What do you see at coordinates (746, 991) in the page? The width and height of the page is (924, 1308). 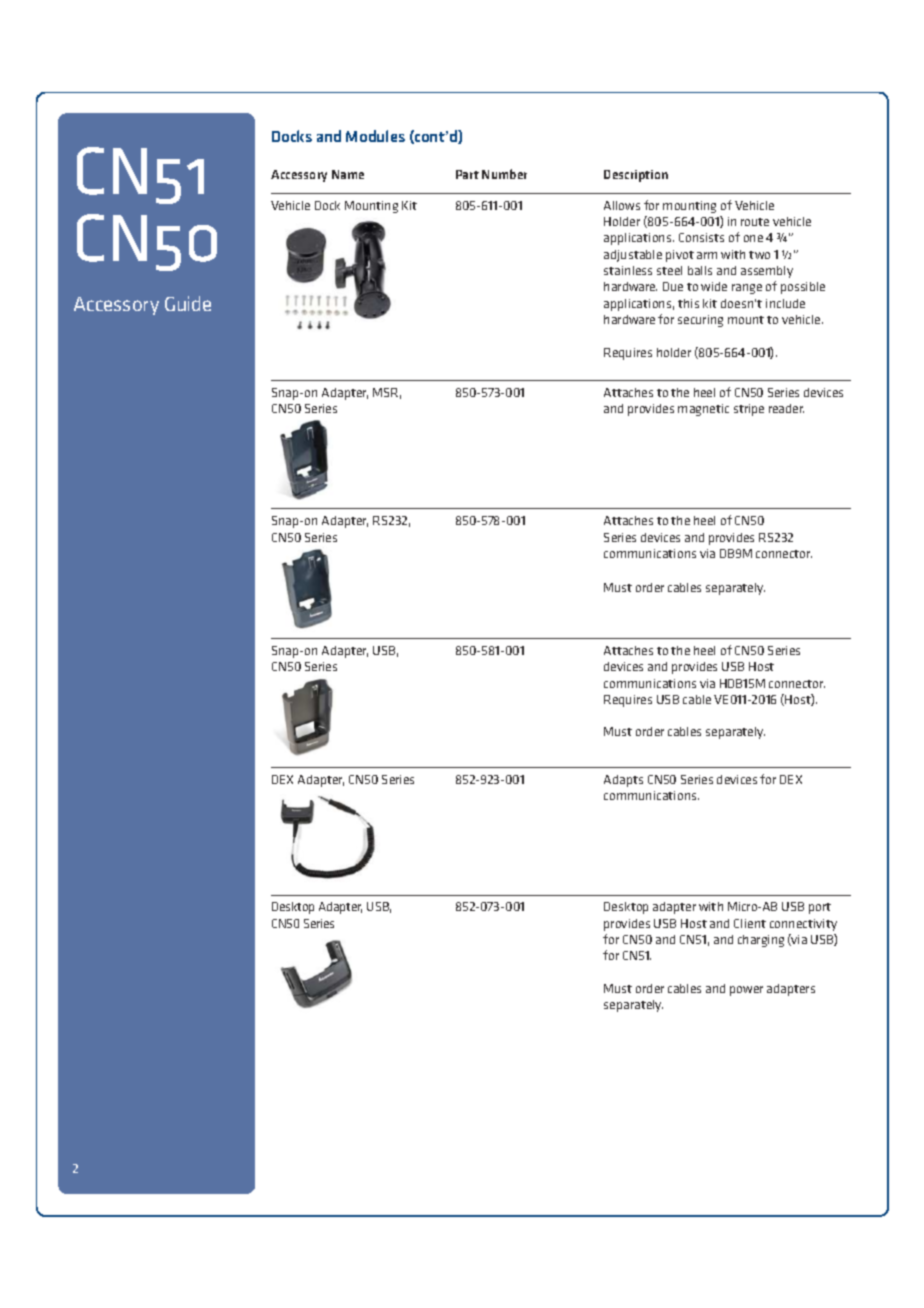 I see `power` at bounding box center [746, 991].
